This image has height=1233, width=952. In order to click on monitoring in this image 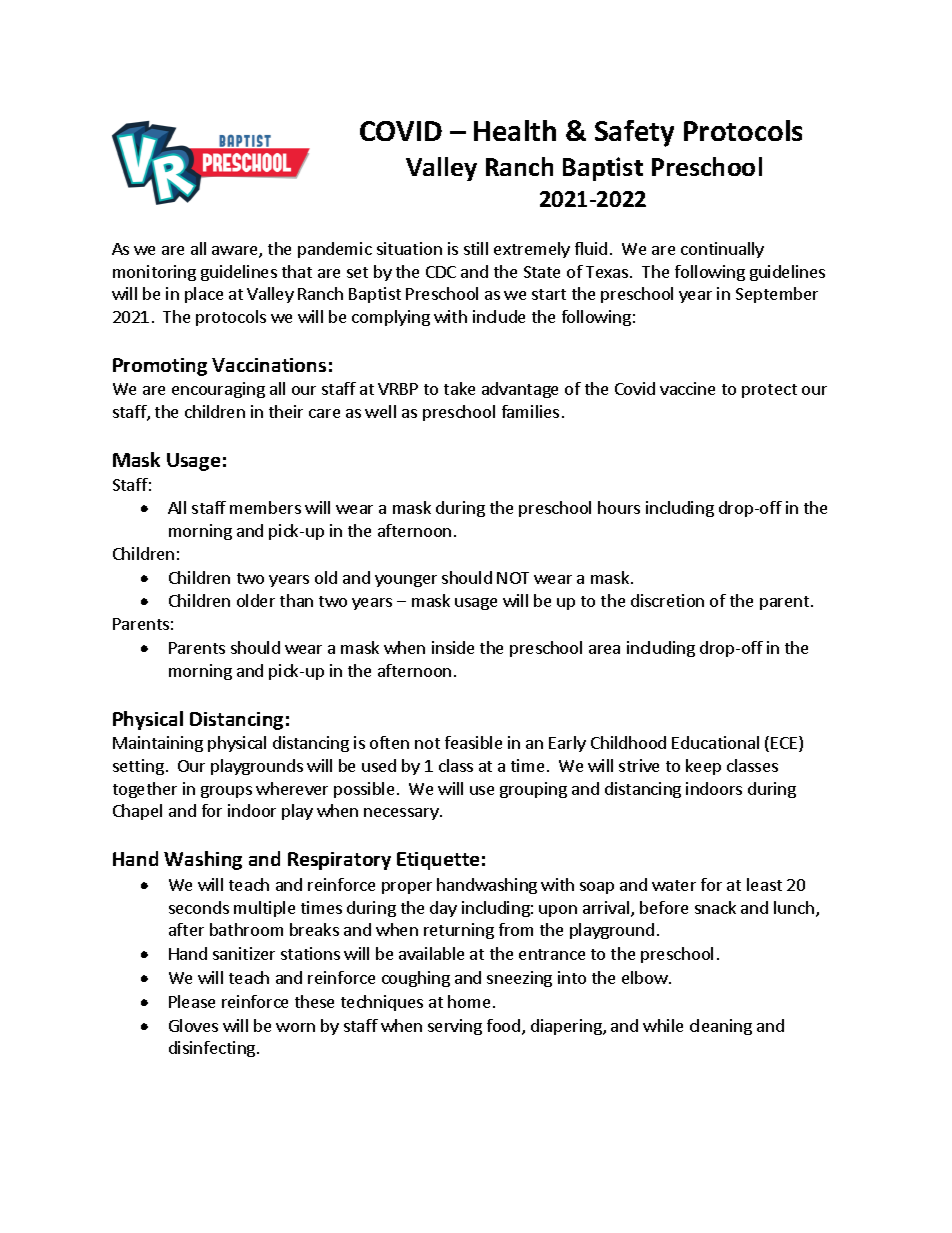, I will do `click(154, 273)`.
